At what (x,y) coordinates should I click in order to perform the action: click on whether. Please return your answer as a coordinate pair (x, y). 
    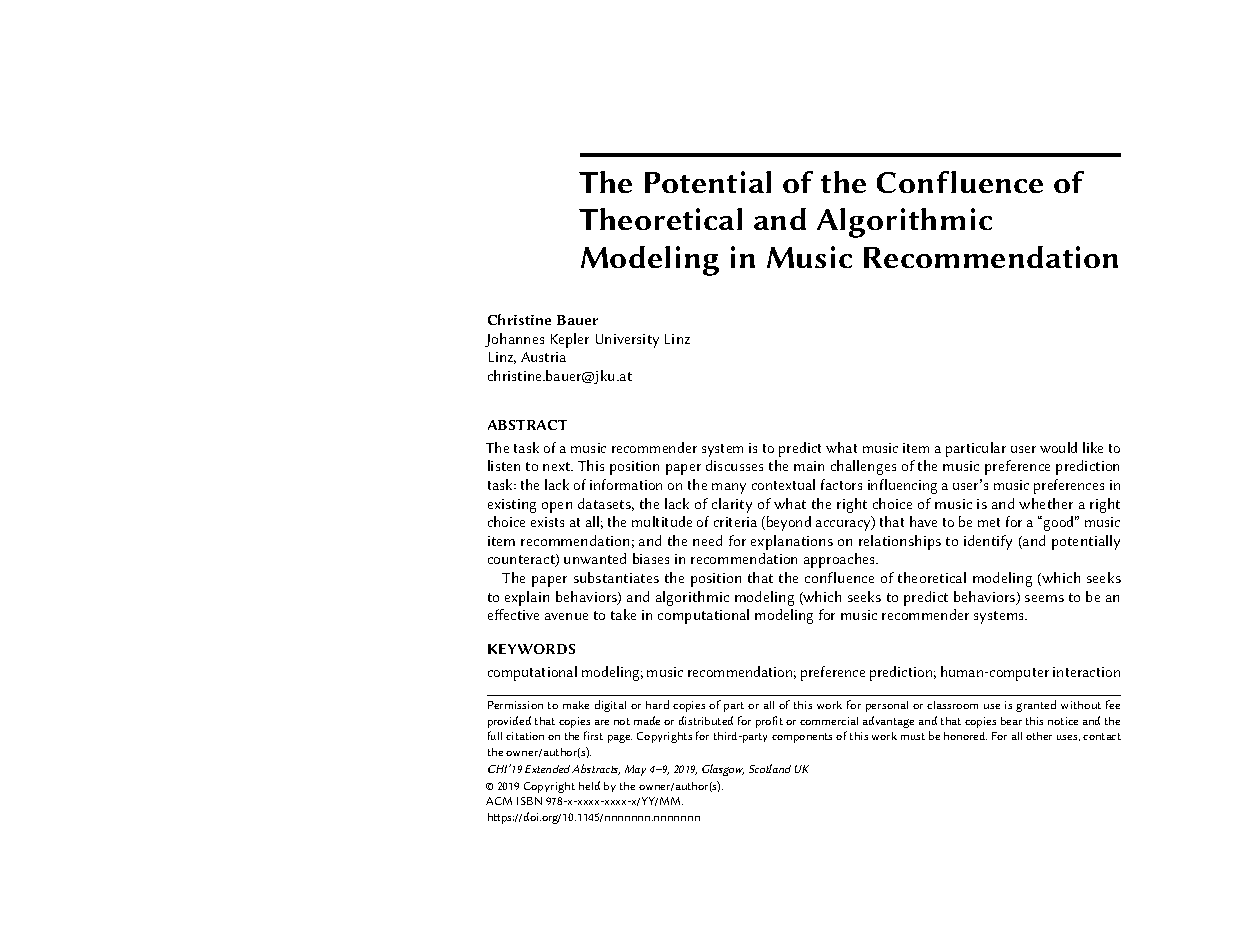
    Looking at the image, I should click on (1046, 503).
